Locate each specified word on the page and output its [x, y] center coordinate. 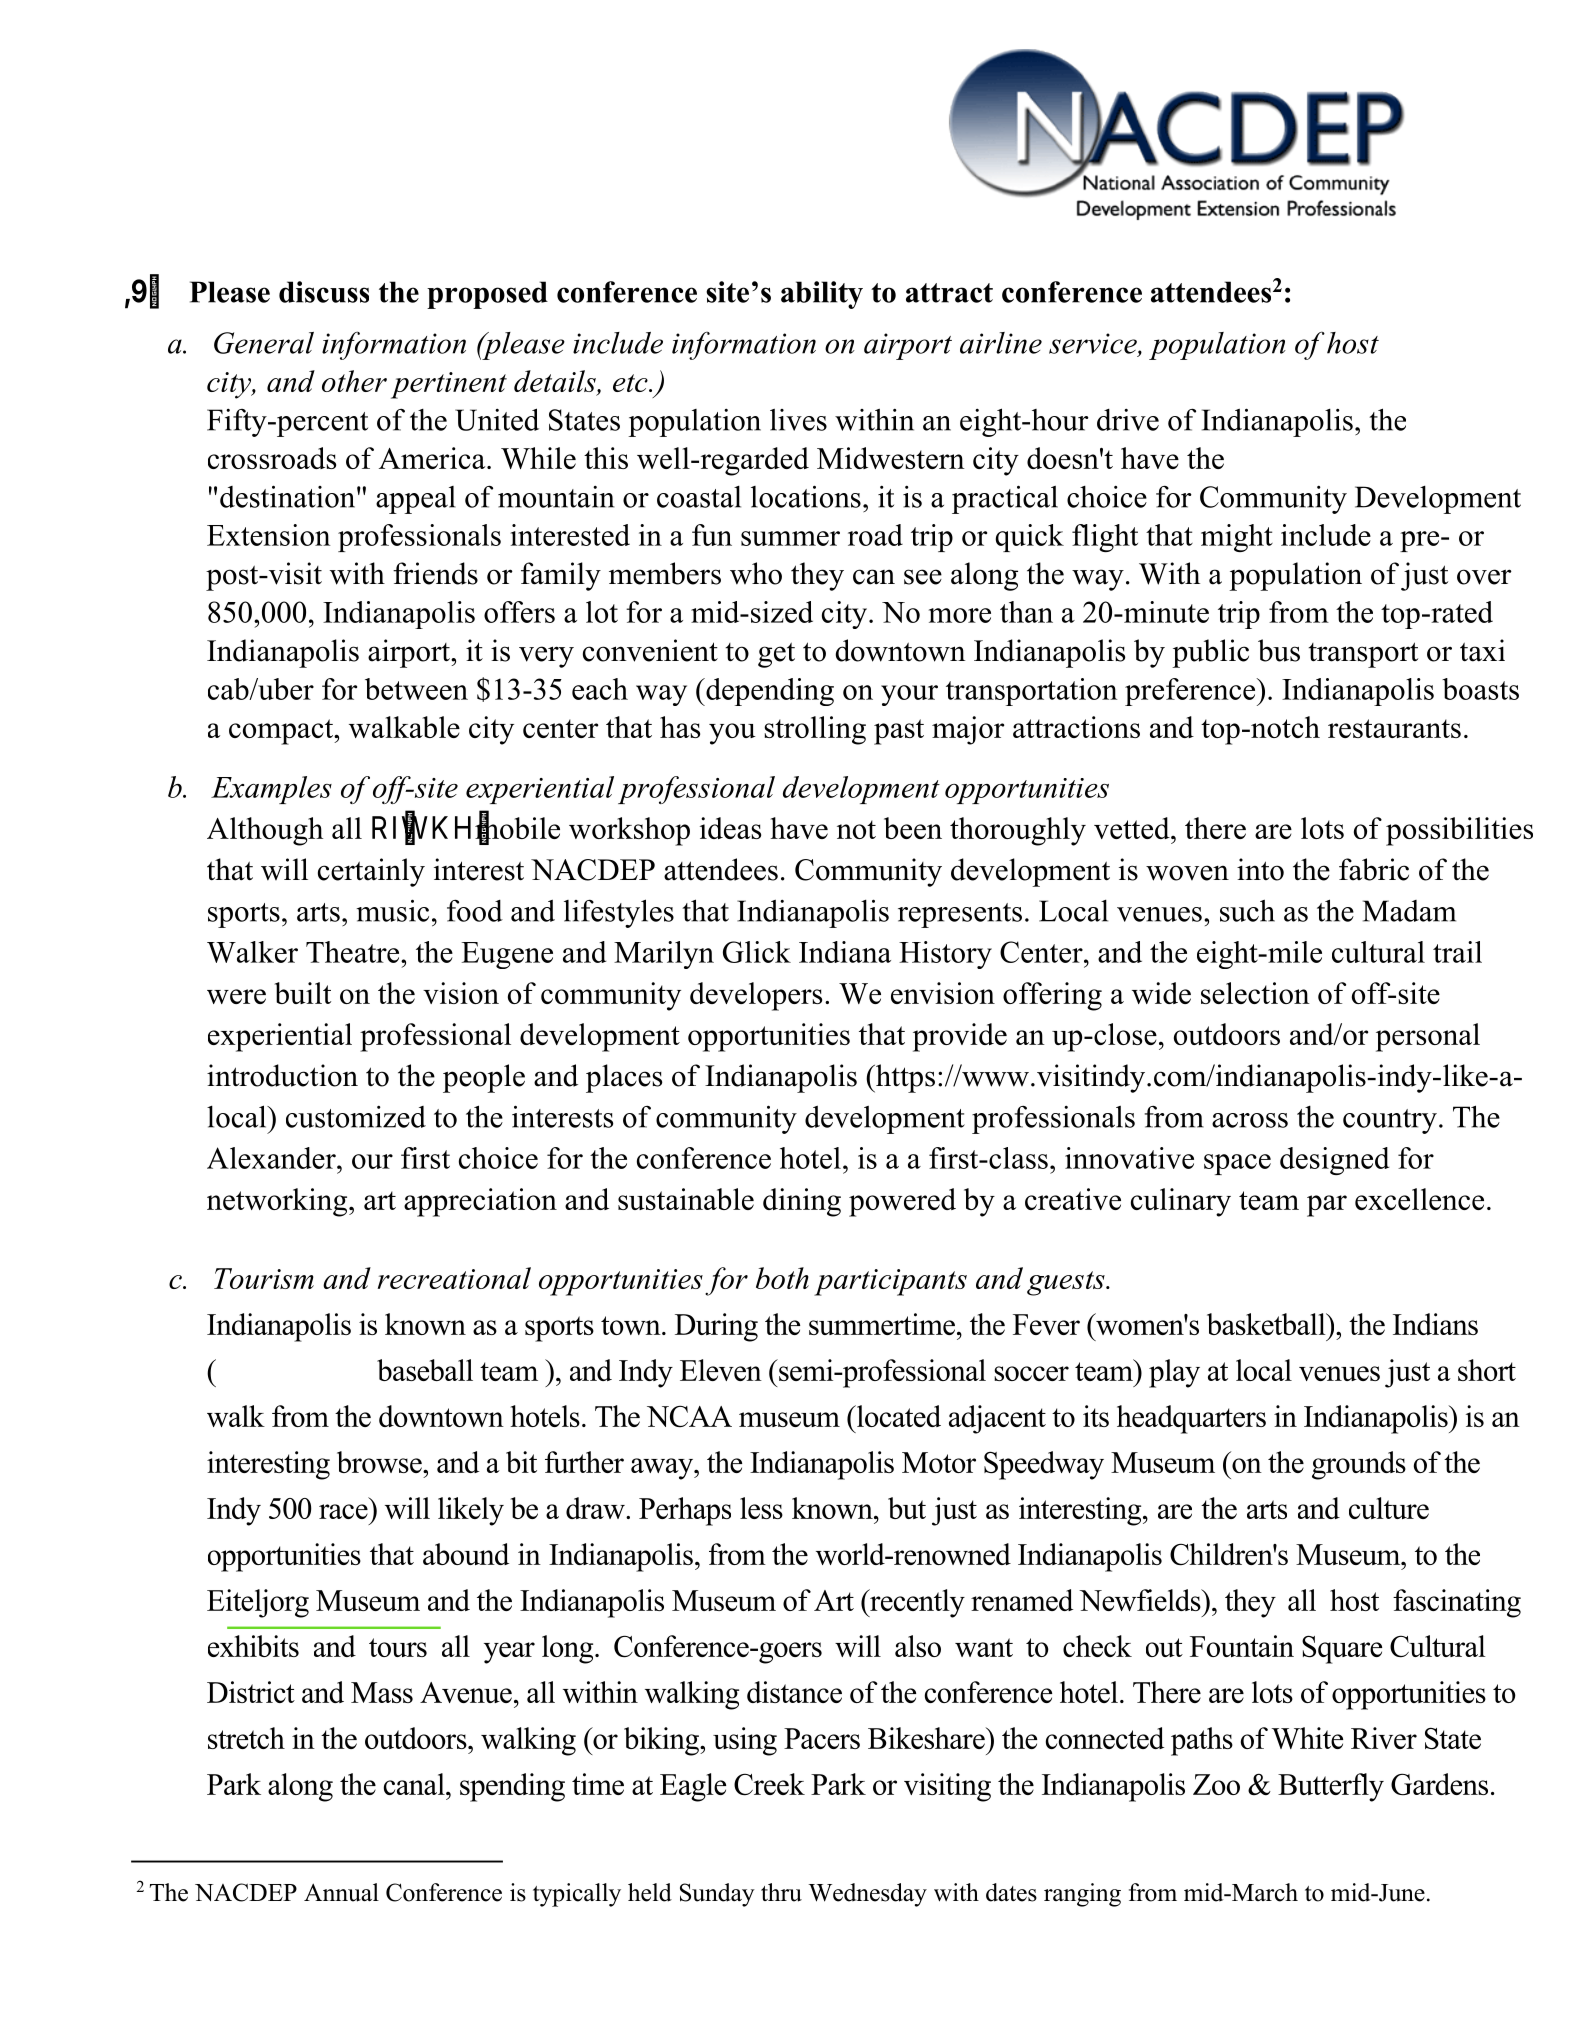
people [484, 1078]
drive [1128, 420]
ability [822, 295]
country [1390, 1121]
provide [960, 1037]
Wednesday [867, 1895]
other [354, 381]
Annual [341, 1892]
